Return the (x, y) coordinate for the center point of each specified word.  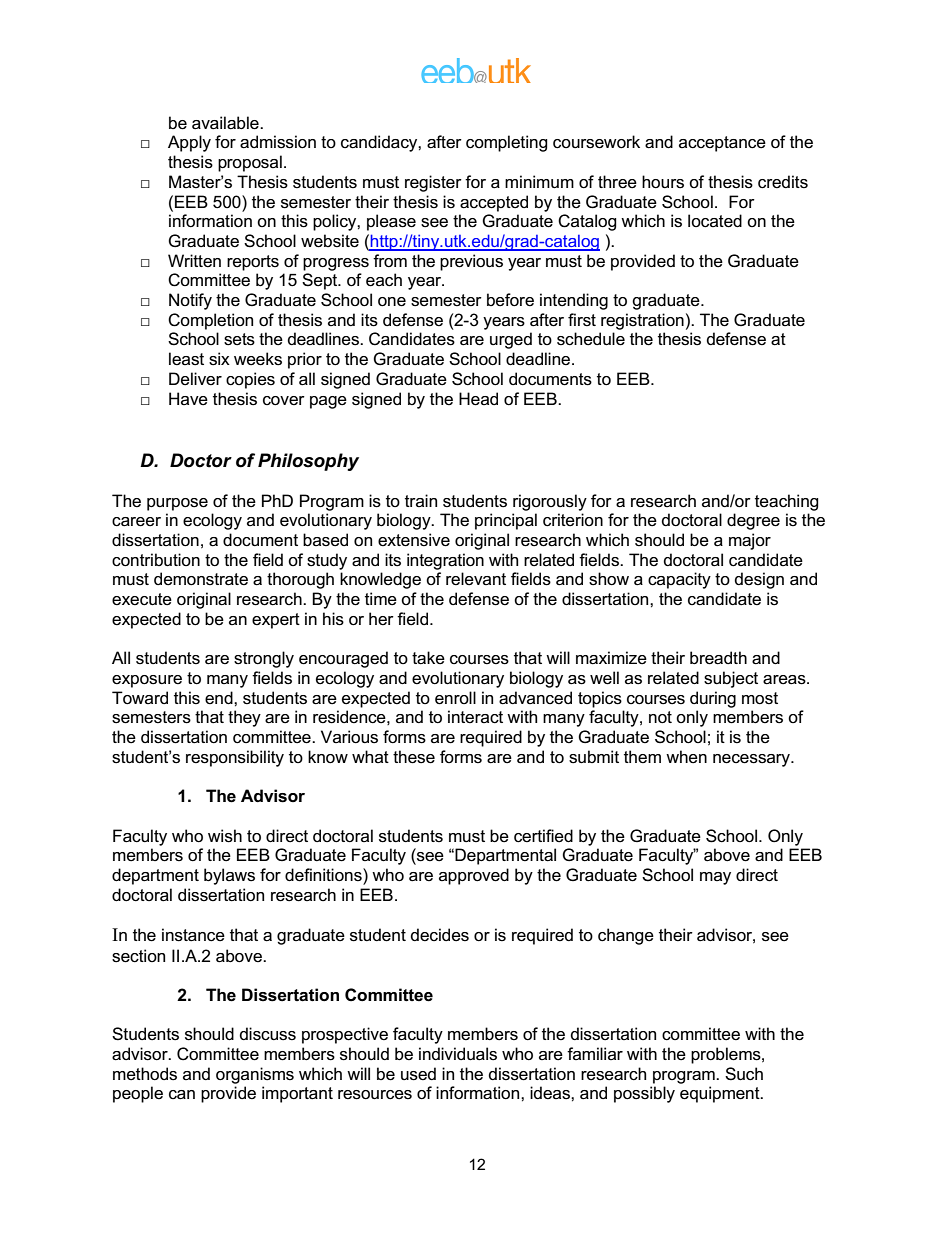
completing (507, 143)
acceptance (722, 144)
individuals (458, 1054)
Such (744, 1074)
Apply (189, 143)
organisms (255, 1075)
